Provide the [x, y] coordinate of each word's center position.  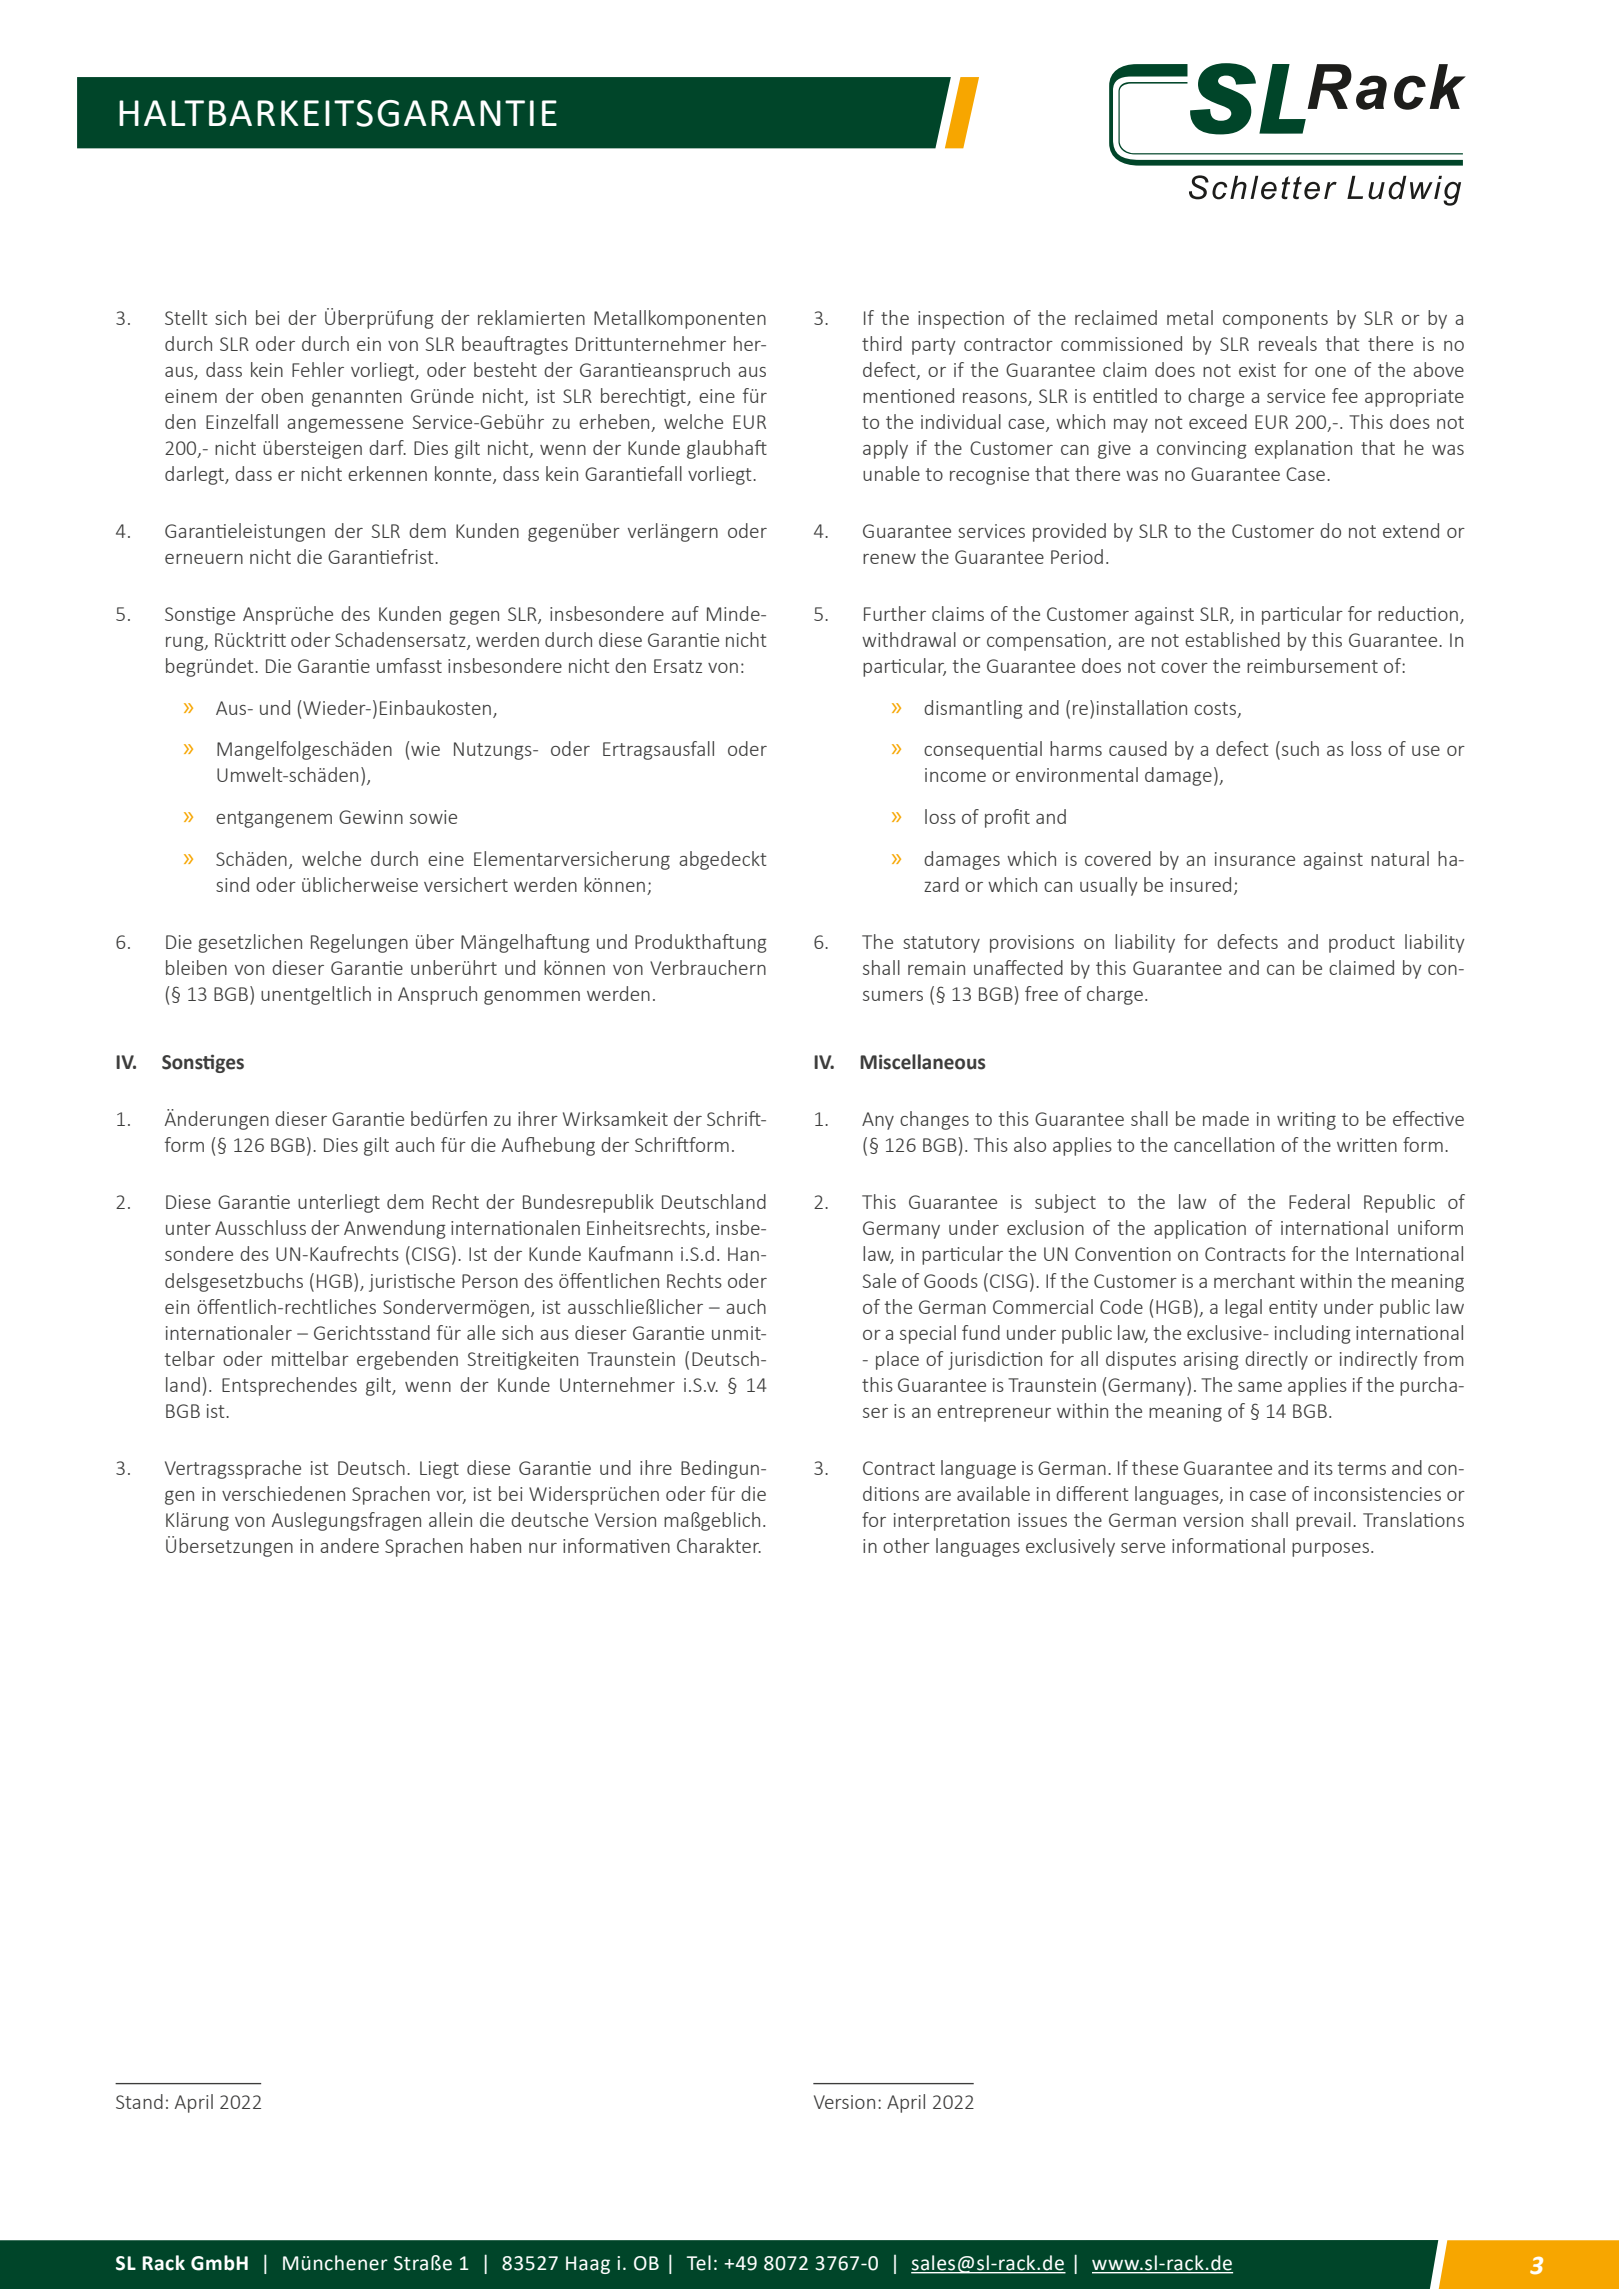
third [882, 343]
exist [1257, 370]
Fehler [318, 369]
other [906, 1545]
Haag [588, 2265]
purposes [1330, 1550]
